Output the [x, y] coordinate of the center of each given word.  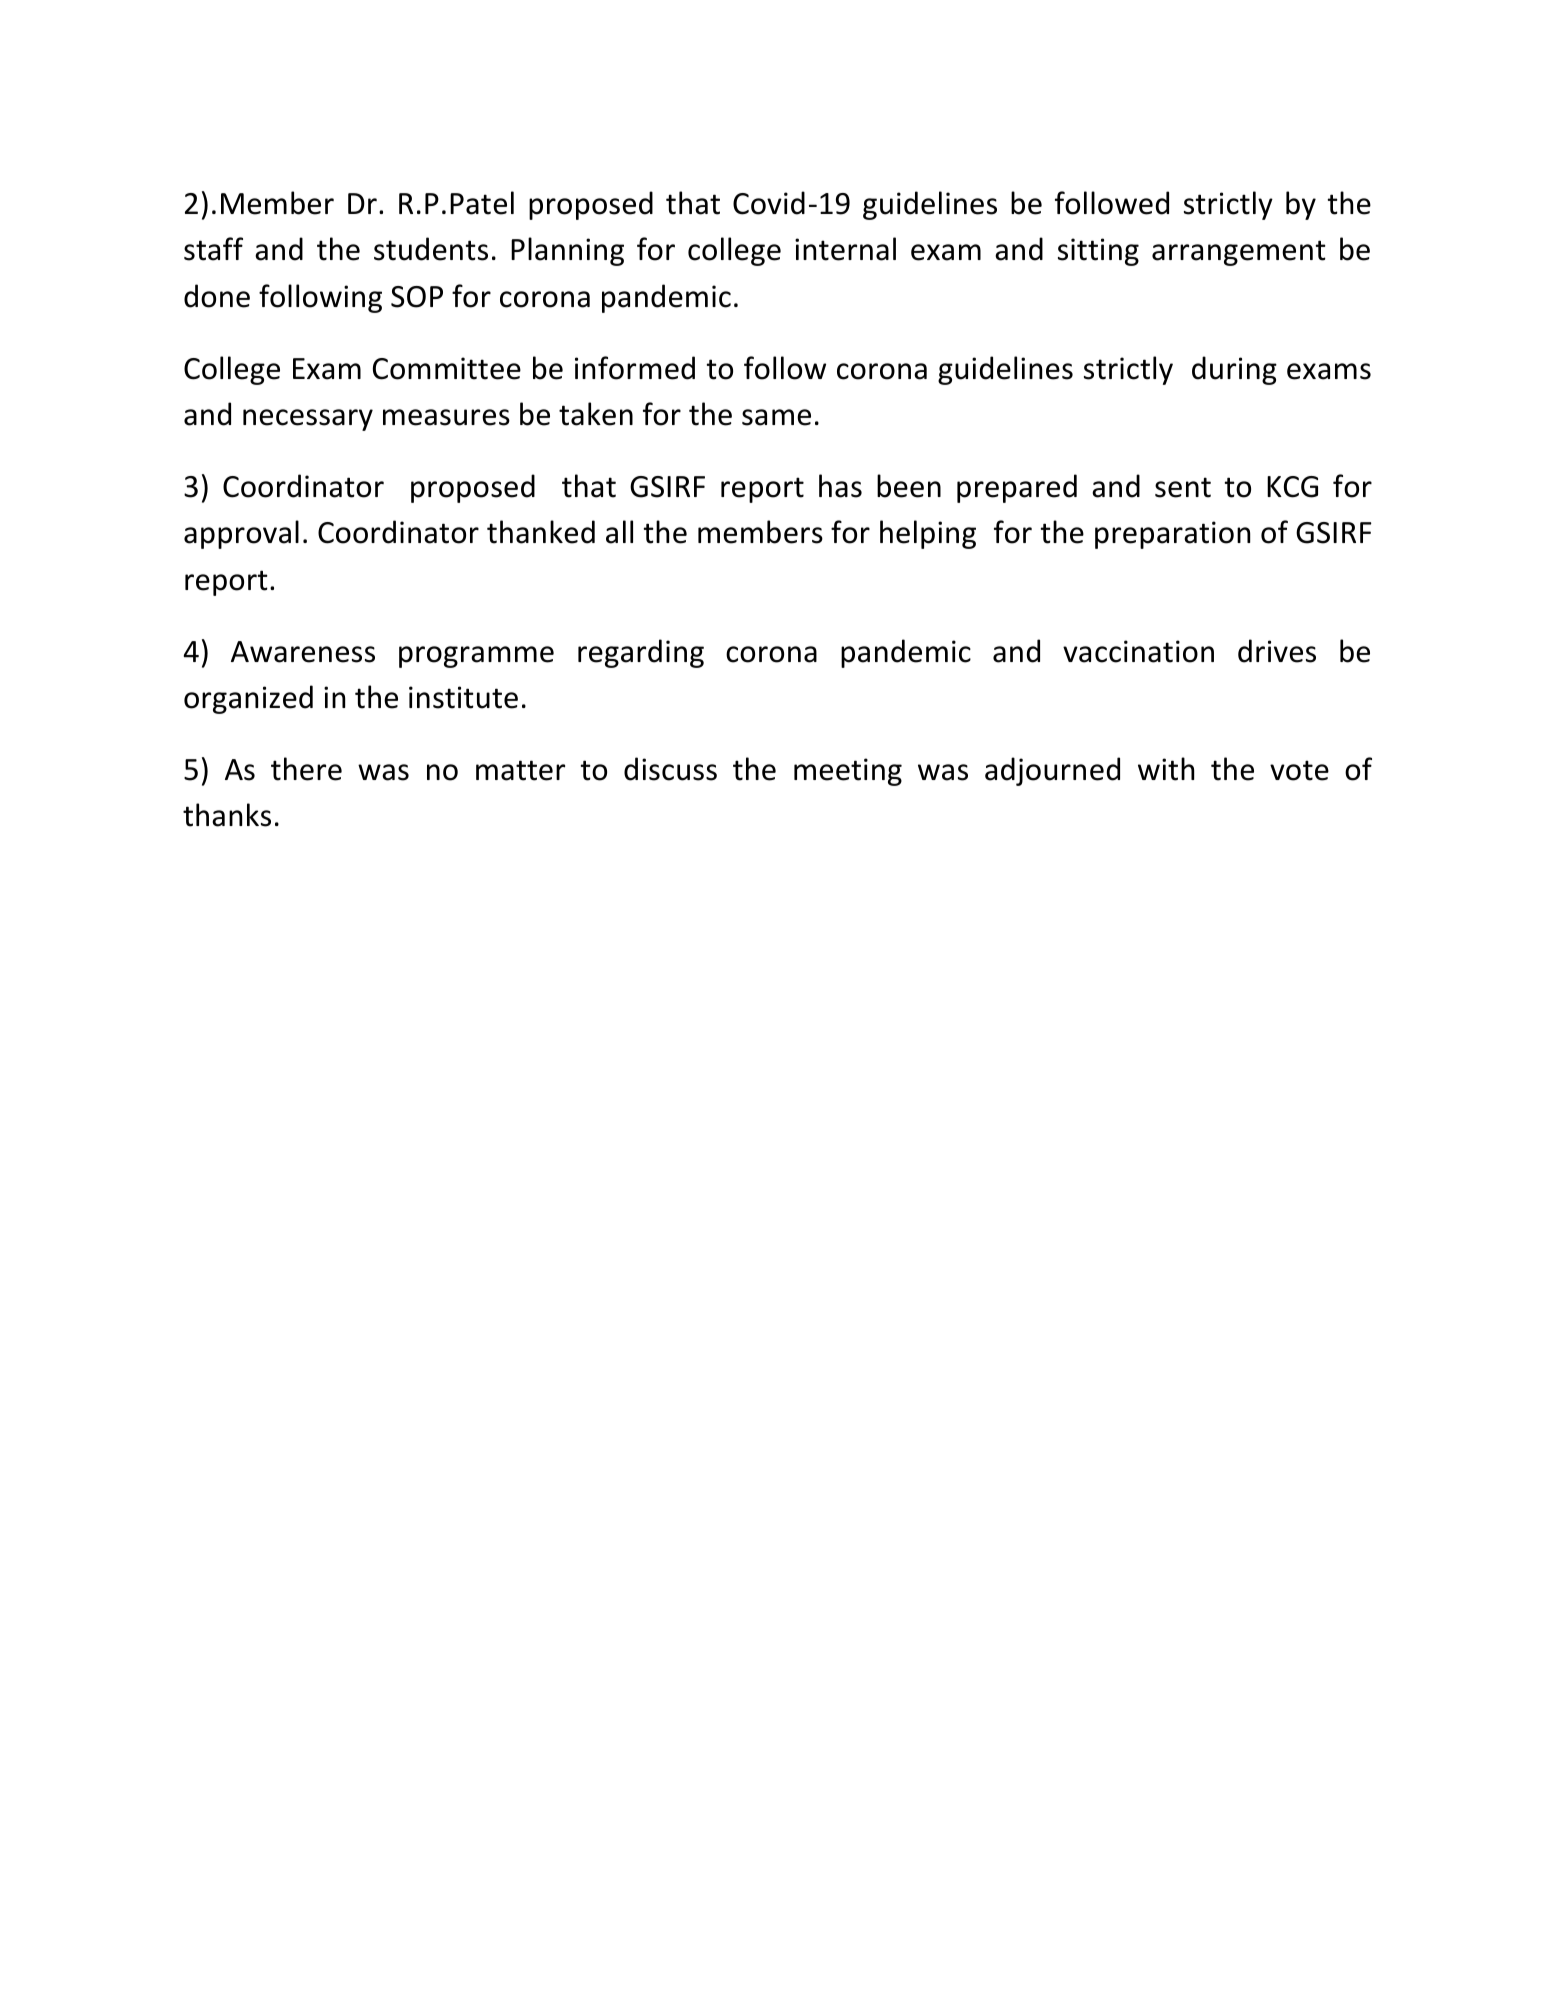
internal [845, 249]
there [306, 769]
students [431, 249]
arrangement [1239, 253]
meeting [848, 772]
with [1166, 769]
